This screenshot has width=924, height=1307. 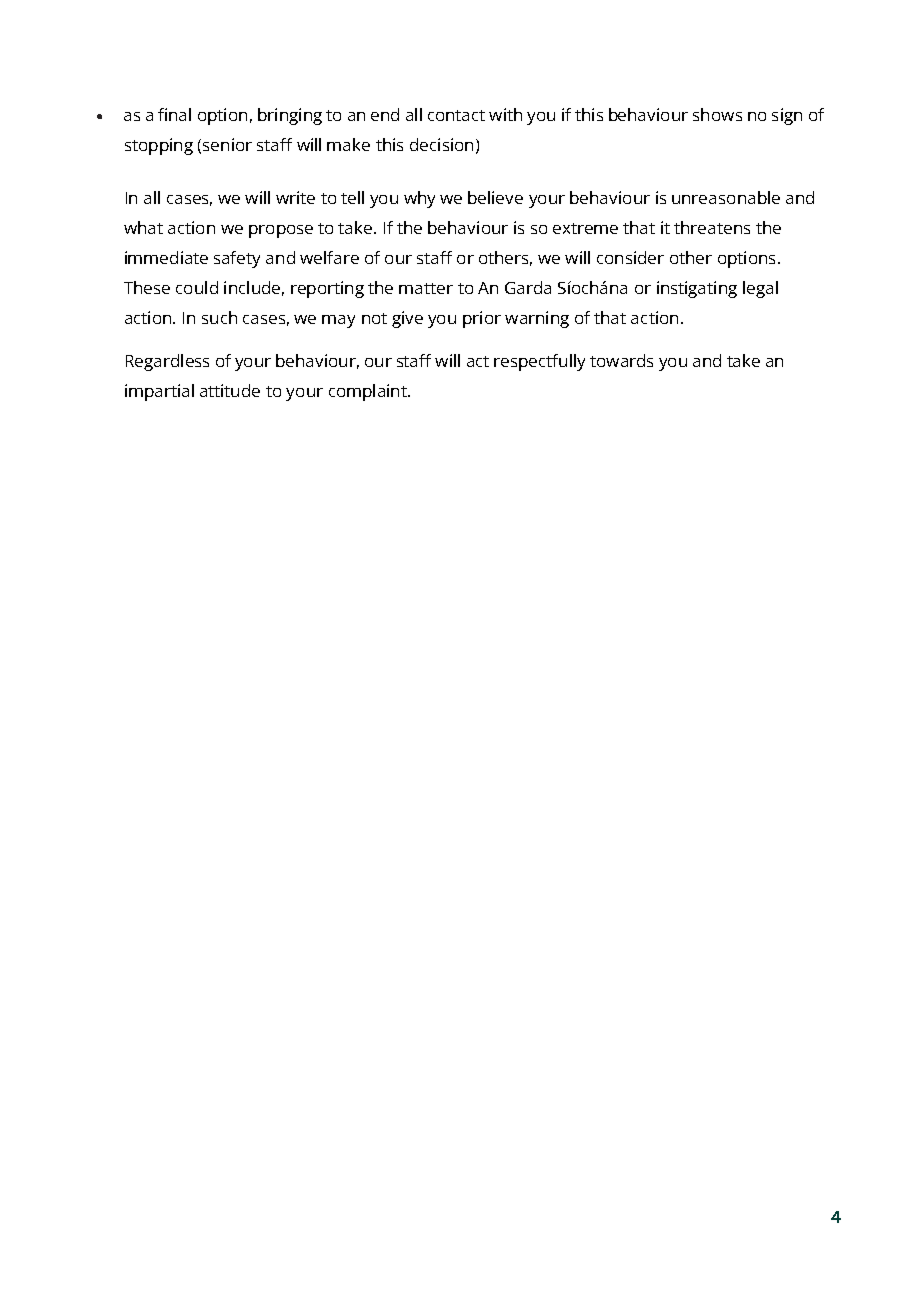 What do you see at coordinates (230, 390) in the screenshot?
I see `attitude` at bounding box center [230, 390].
